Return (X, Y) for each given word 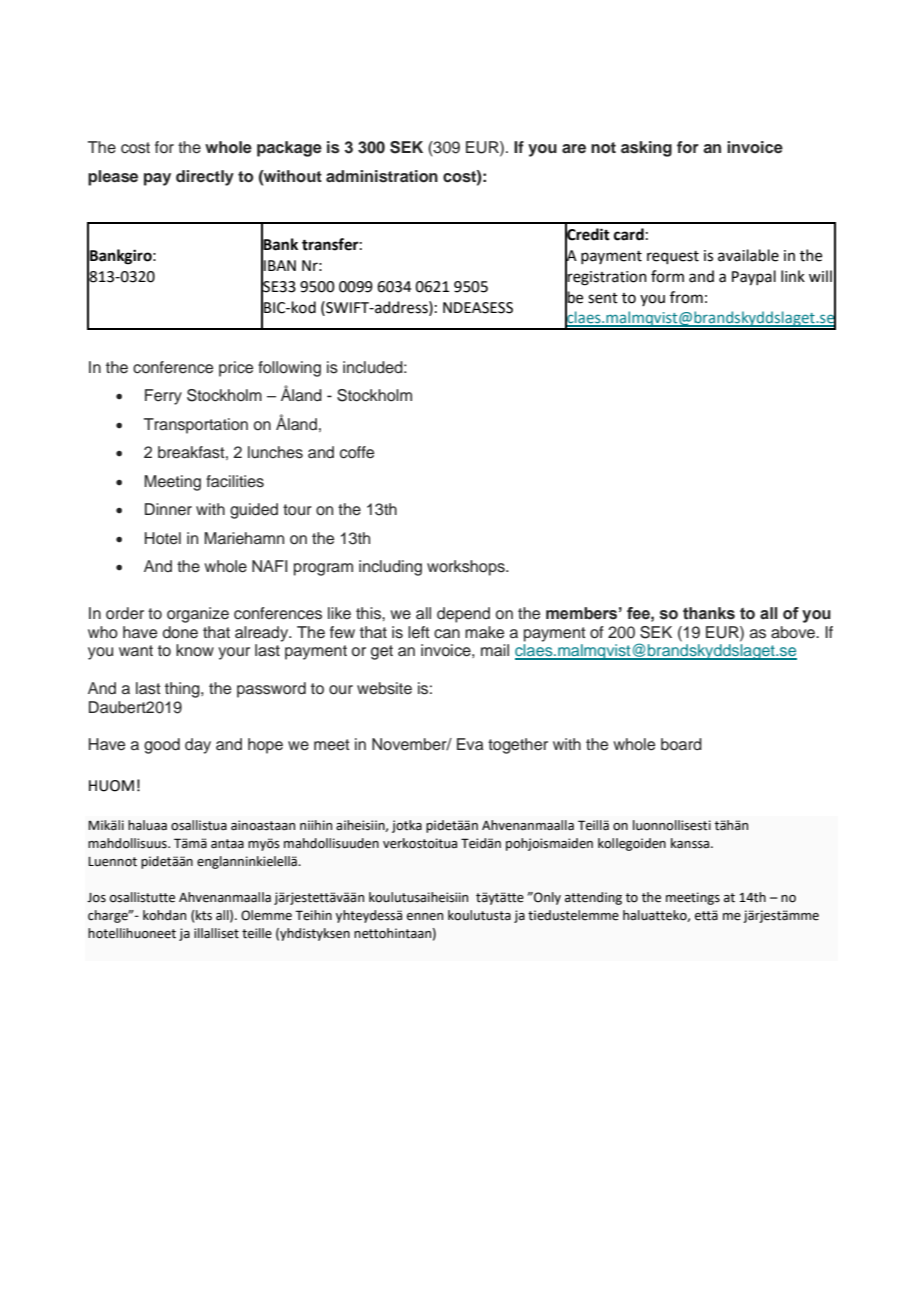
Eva (470, 744)
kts (203, 915)
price (236, 369)
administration (382, 176)
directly (205, 178)
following (289, 369)
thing (183, 690)
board (681, 744)
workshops (467, 568)
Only (546, 898)
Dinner (168, 509)
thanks (709, 613)
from (686, 297)
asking (646, 149)
